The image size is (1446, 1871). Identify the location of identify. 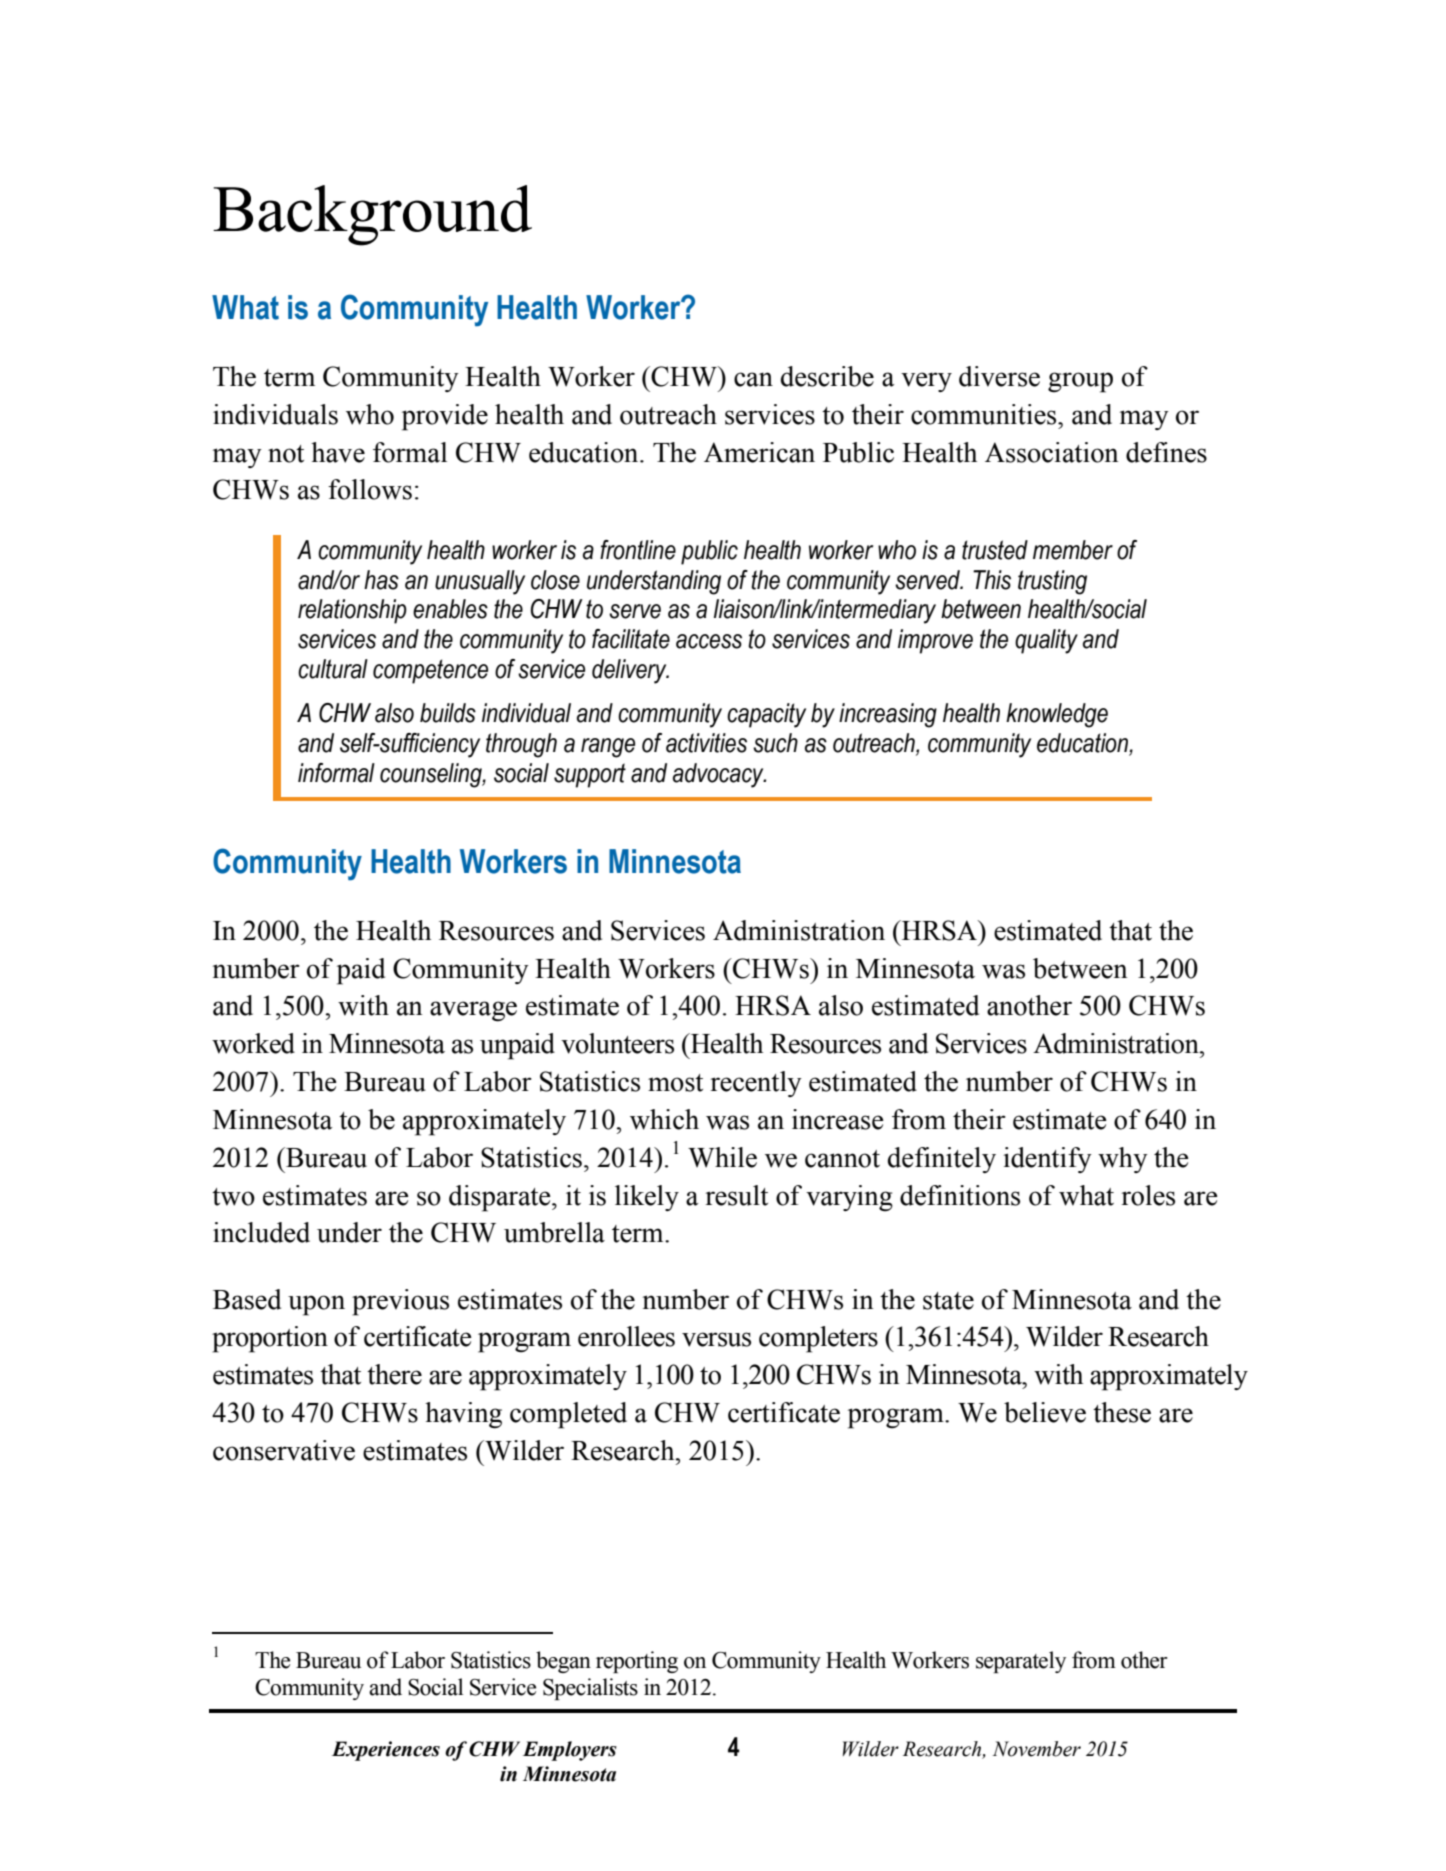
(1047, 1160).
